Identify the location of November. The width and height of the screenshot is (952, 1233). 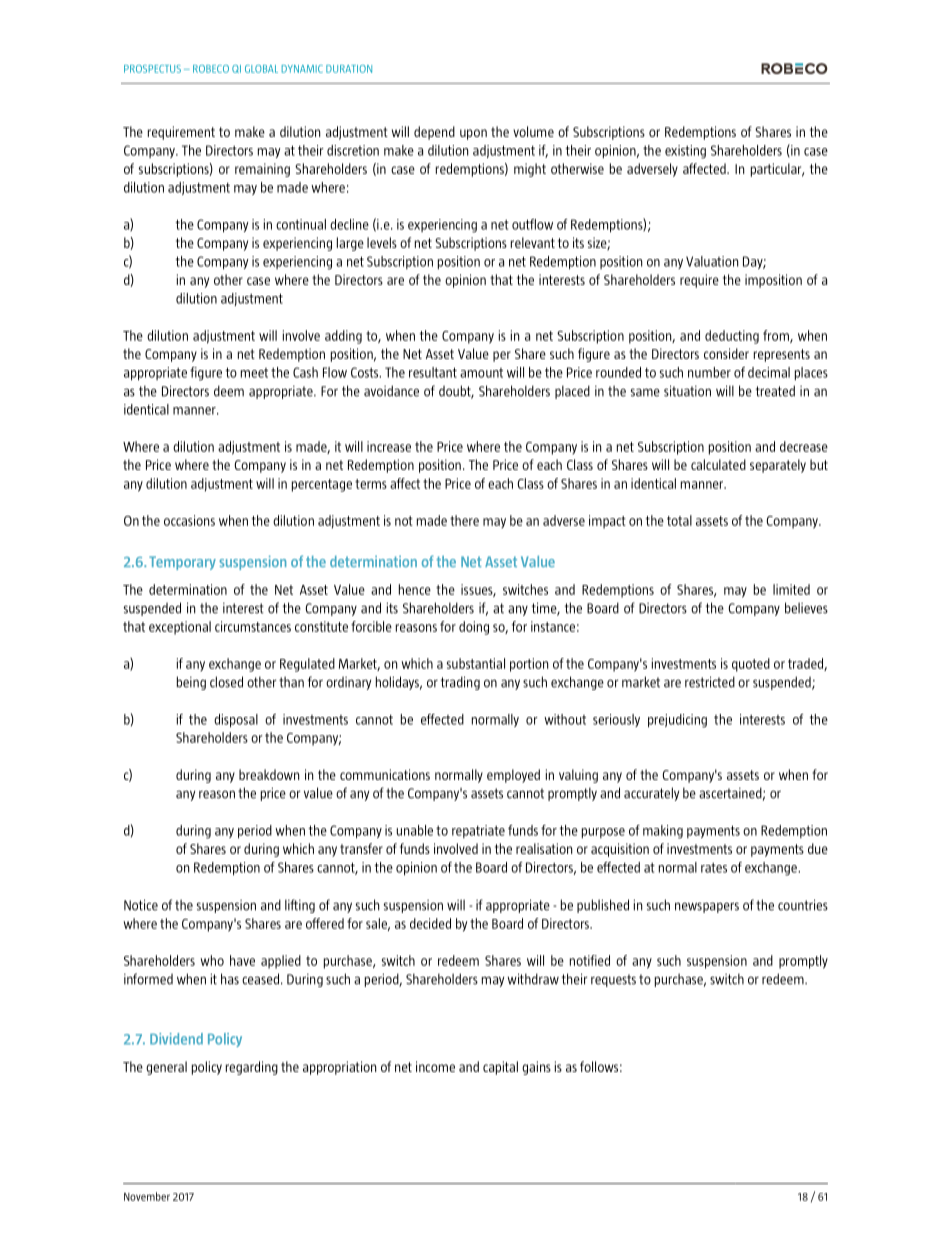
(147, 1196).
